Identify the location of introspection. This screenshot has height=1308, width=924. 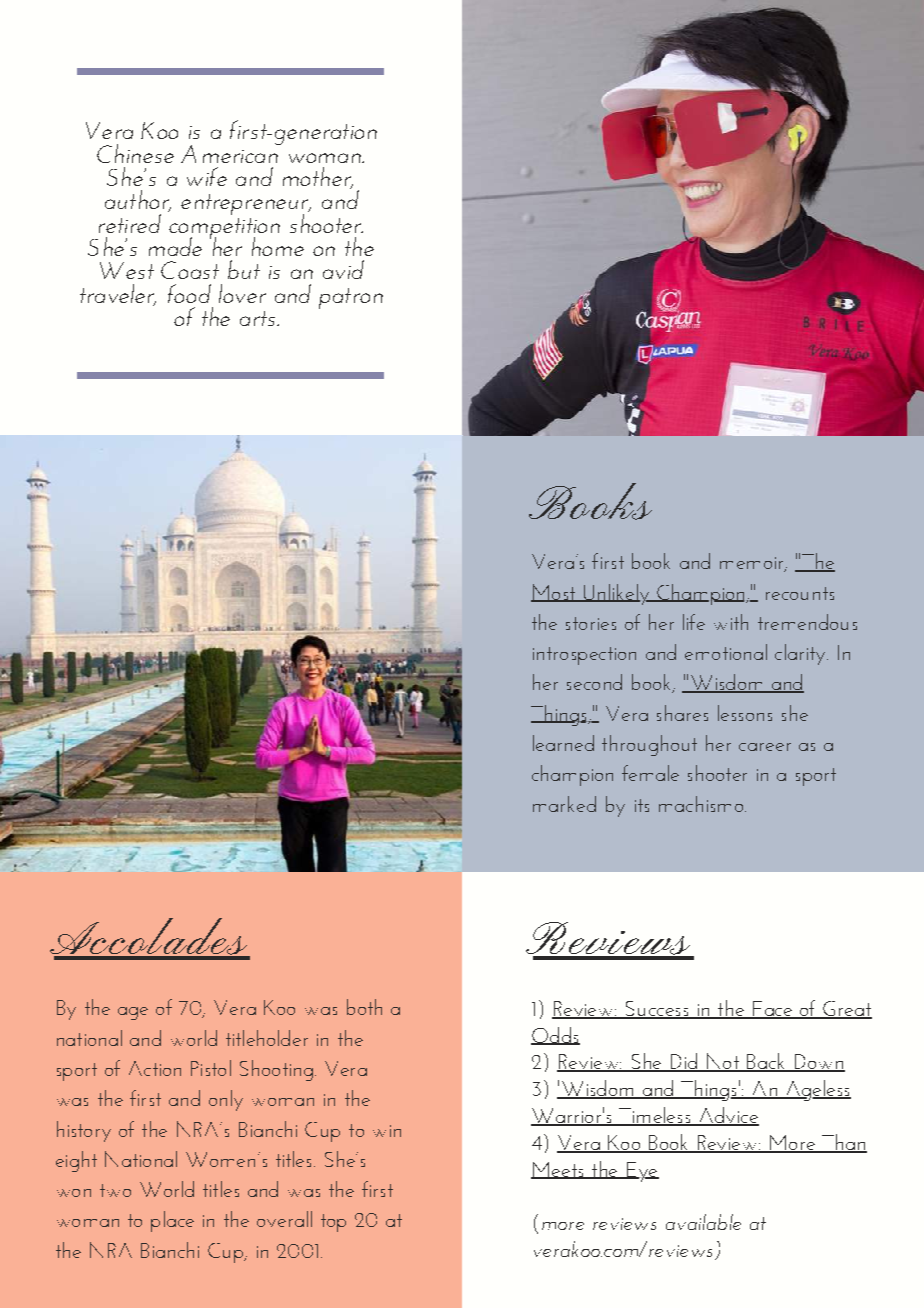
(584, 656).
